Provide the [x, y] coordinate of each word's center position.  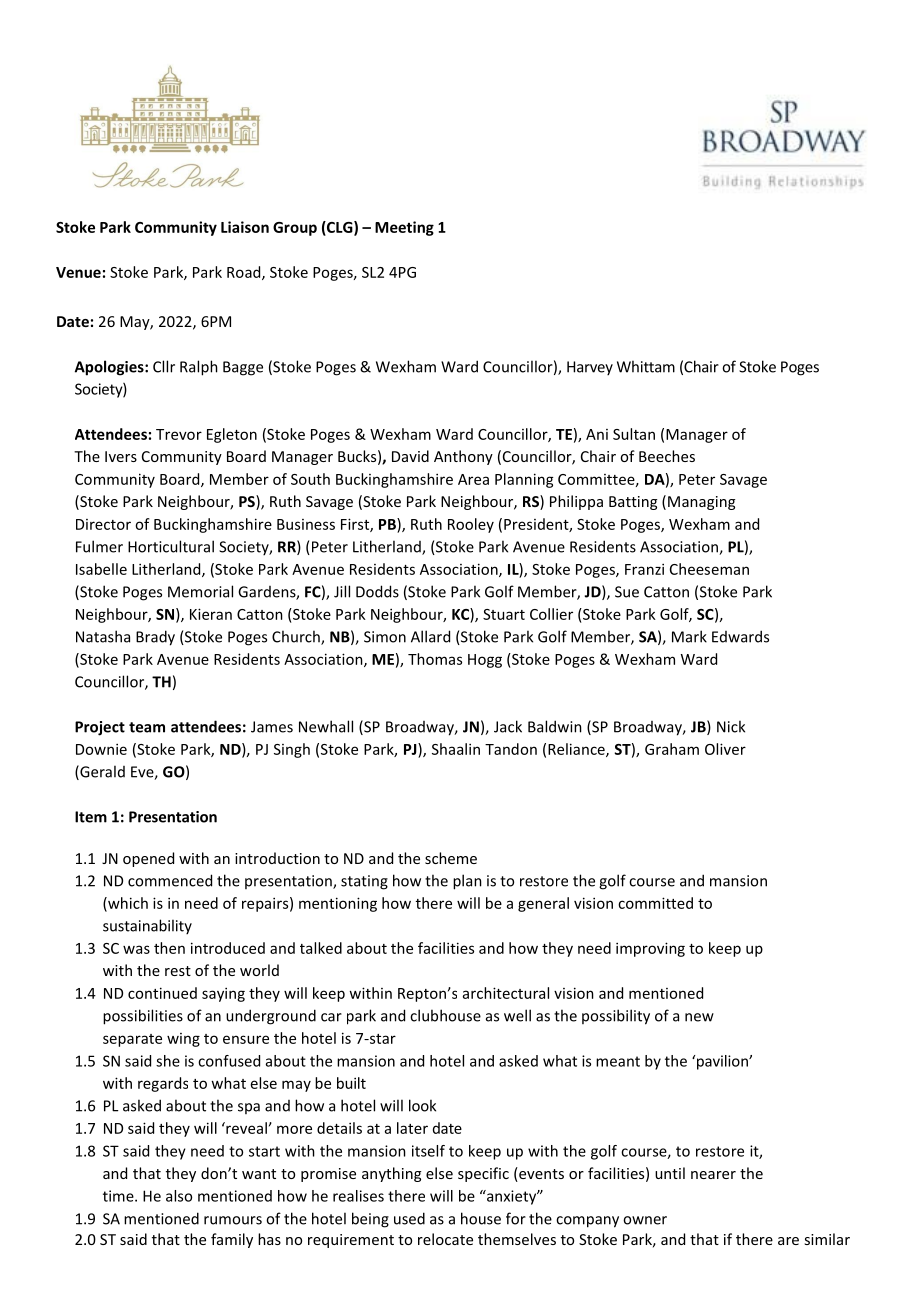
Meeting [404, 228]
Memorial [200, 591]
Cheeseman [709, 569]
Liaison [245, 227]
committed [655, 903]
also [179, 1196]
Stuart [504, 614]
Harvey [590, 368]
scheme [451, 858]
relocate [445, 1239]
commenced [170, 880]
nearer [713, 1175]
